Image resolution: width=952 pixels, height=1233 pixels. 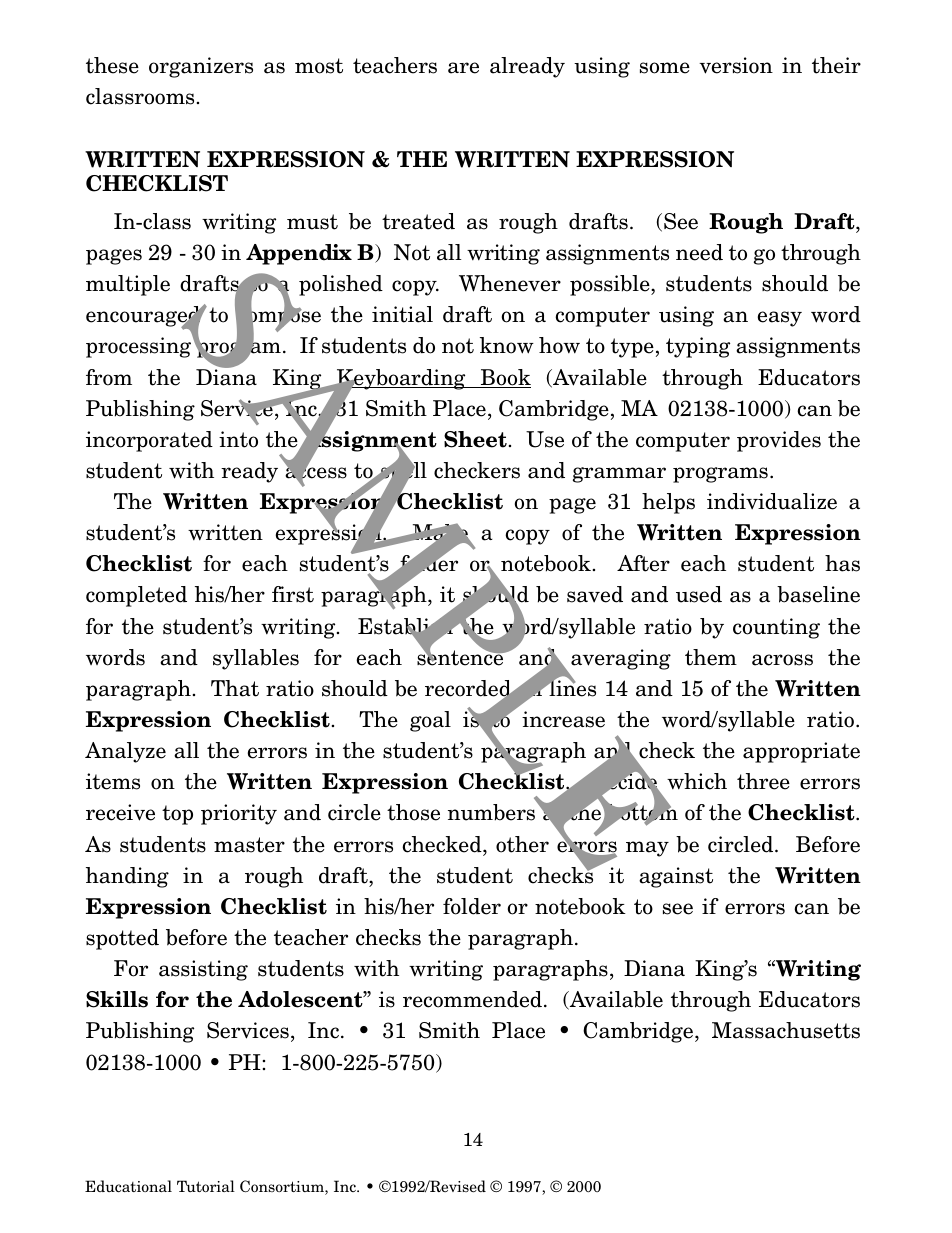 I want to click on completed, so click(x=136, y=596).
